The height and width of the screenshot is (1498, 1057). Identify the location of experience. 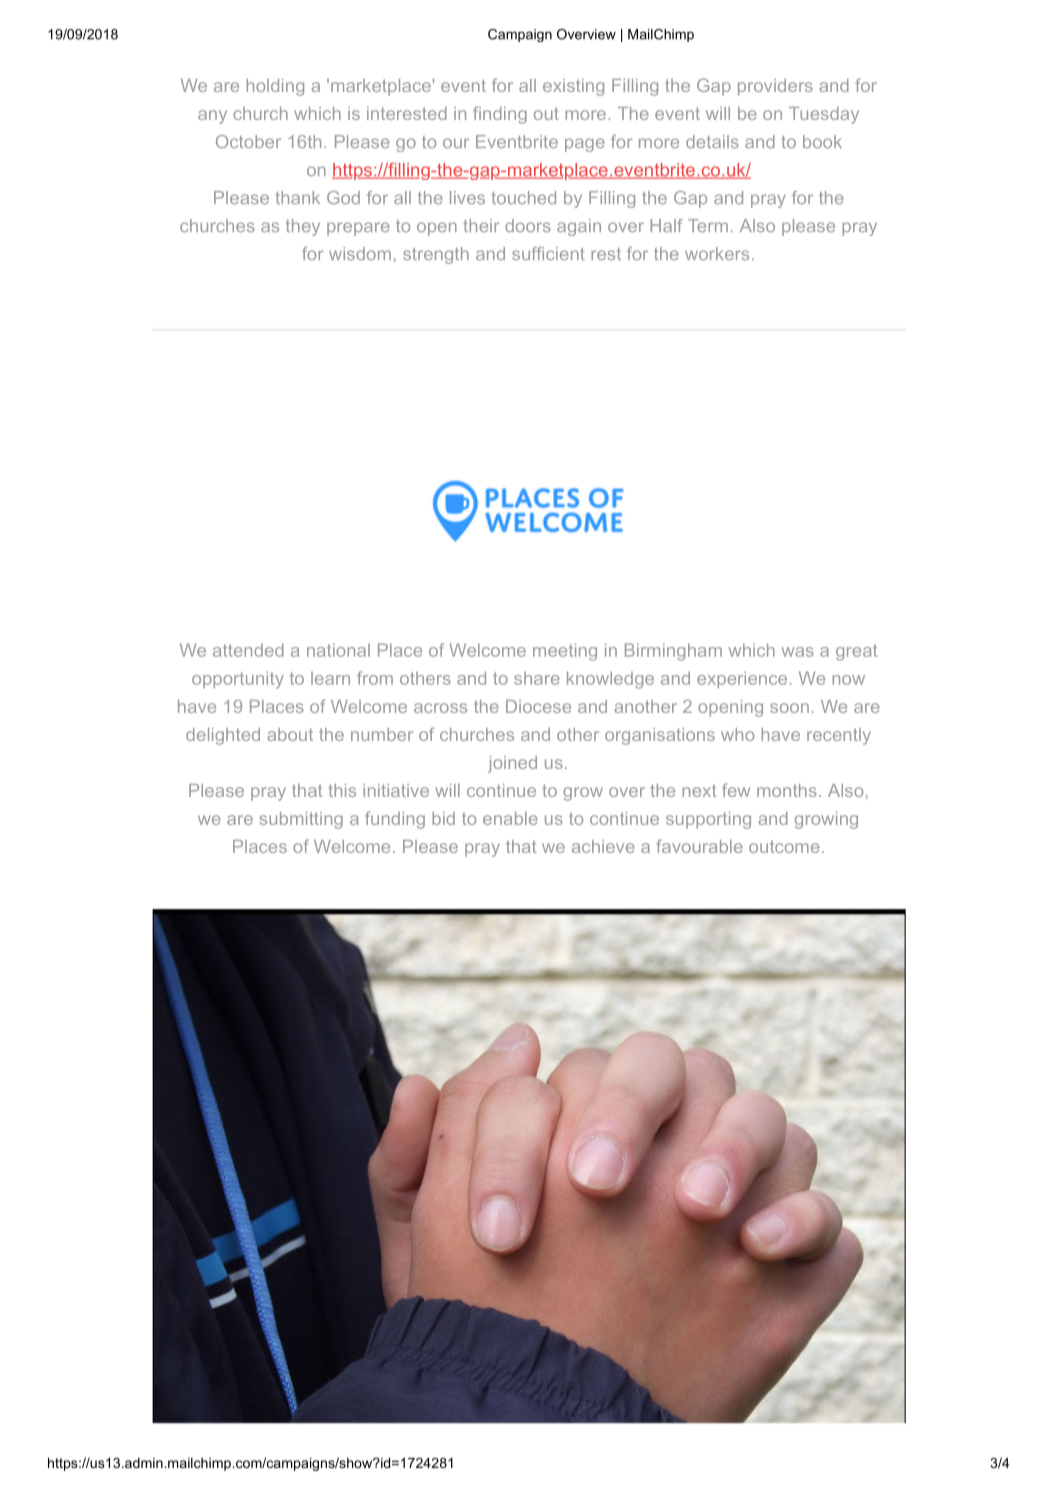
(742, 679).
